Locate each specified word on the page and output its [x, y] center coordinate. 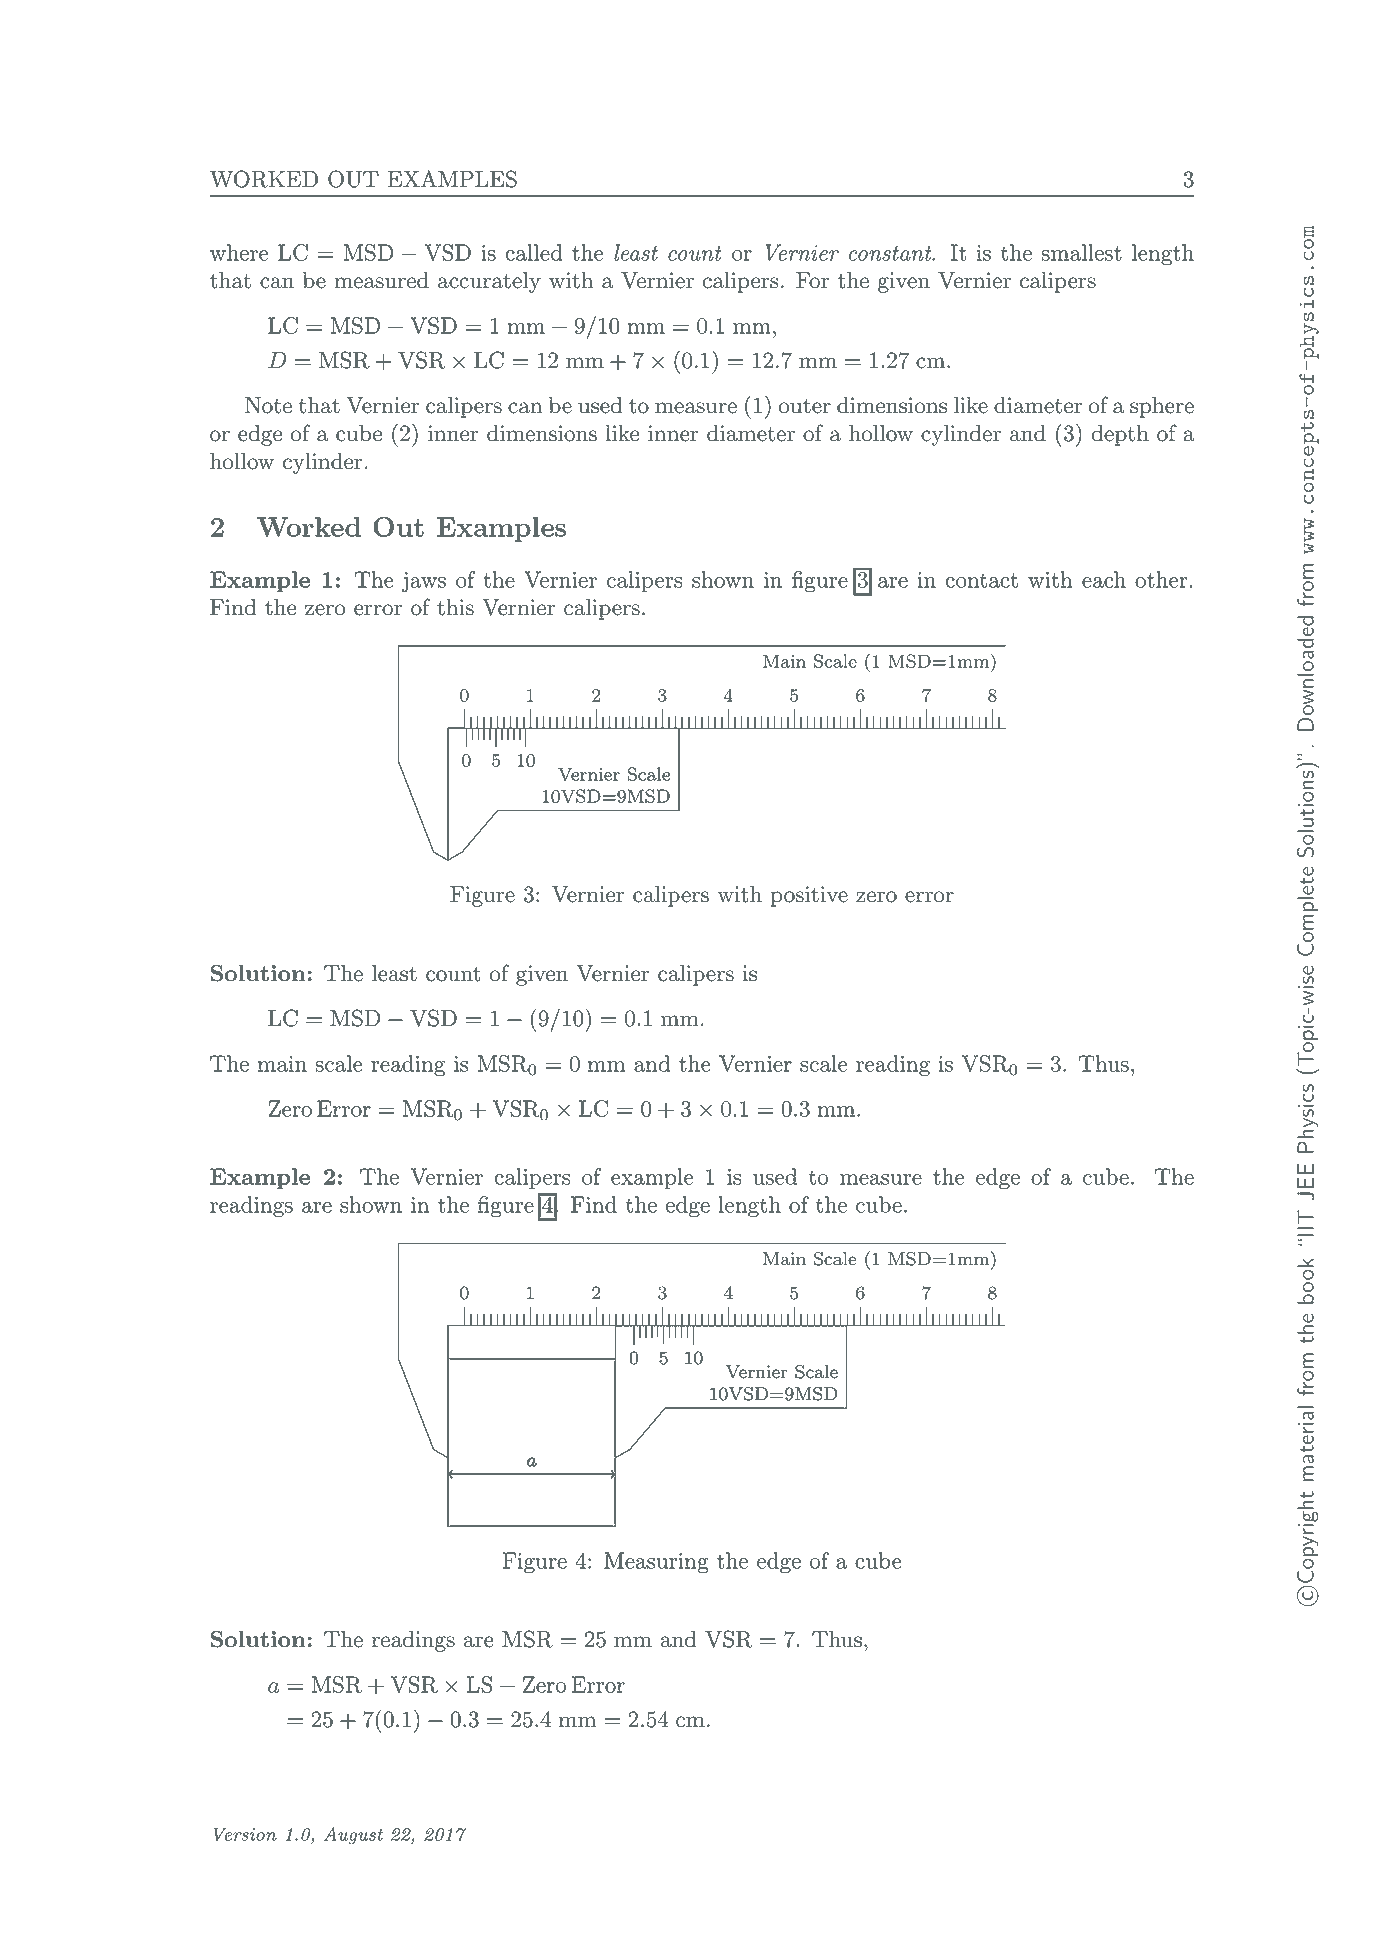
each [1104, 579]
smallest [1081, 252]
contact [981, 580]
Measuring [656, 1563]
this [455, 607]
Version [245, 1834]
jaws [423, 582]
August [353, 1836]
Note [268, 405]
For [812, 280]
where [239, 252]
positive [809, 896]
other [1161, 579]
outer [805, 406]
